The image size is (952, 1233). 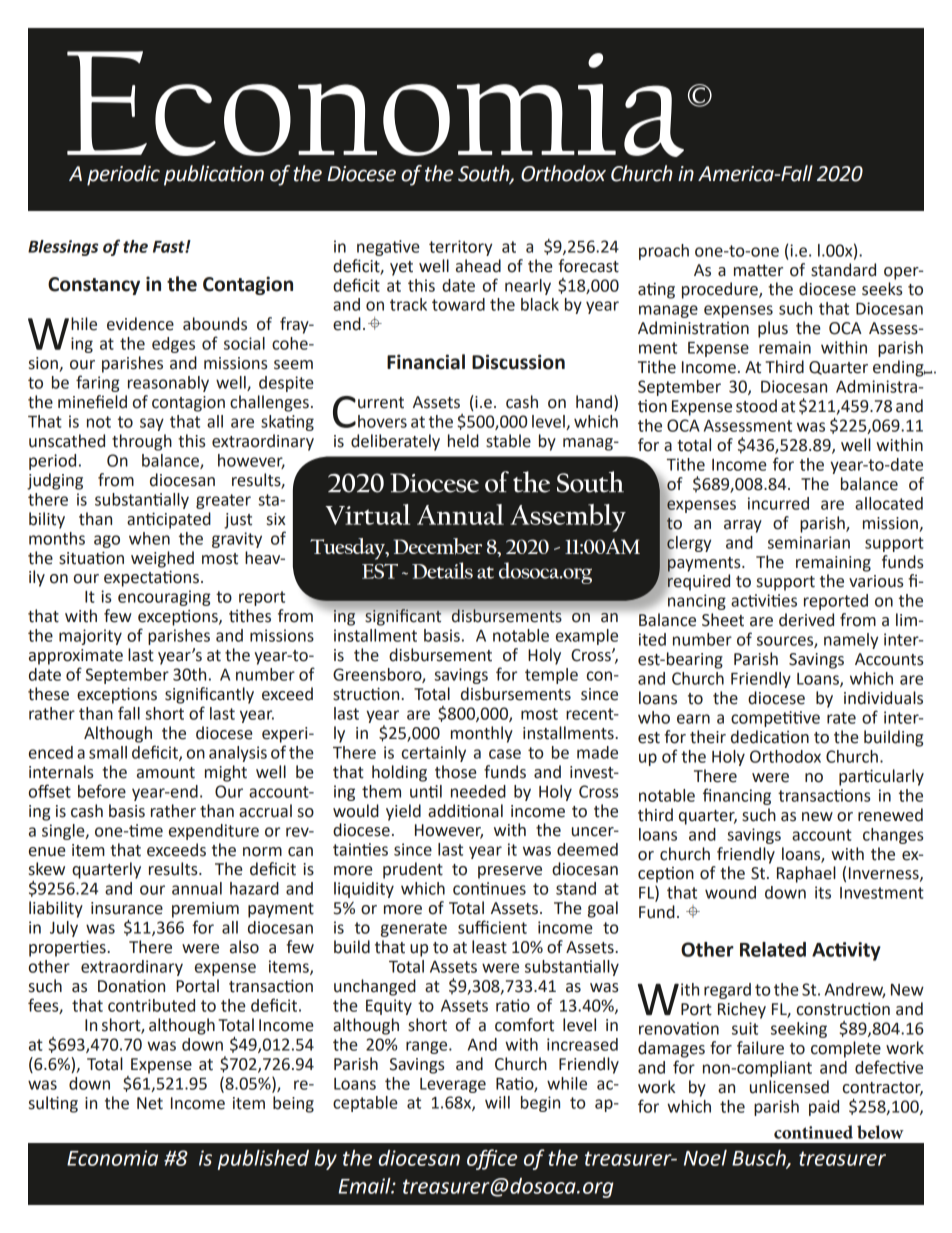 What do you see at coordinates (758, 270) in the document?
I see `matter` at bounding box center [758, 270].
